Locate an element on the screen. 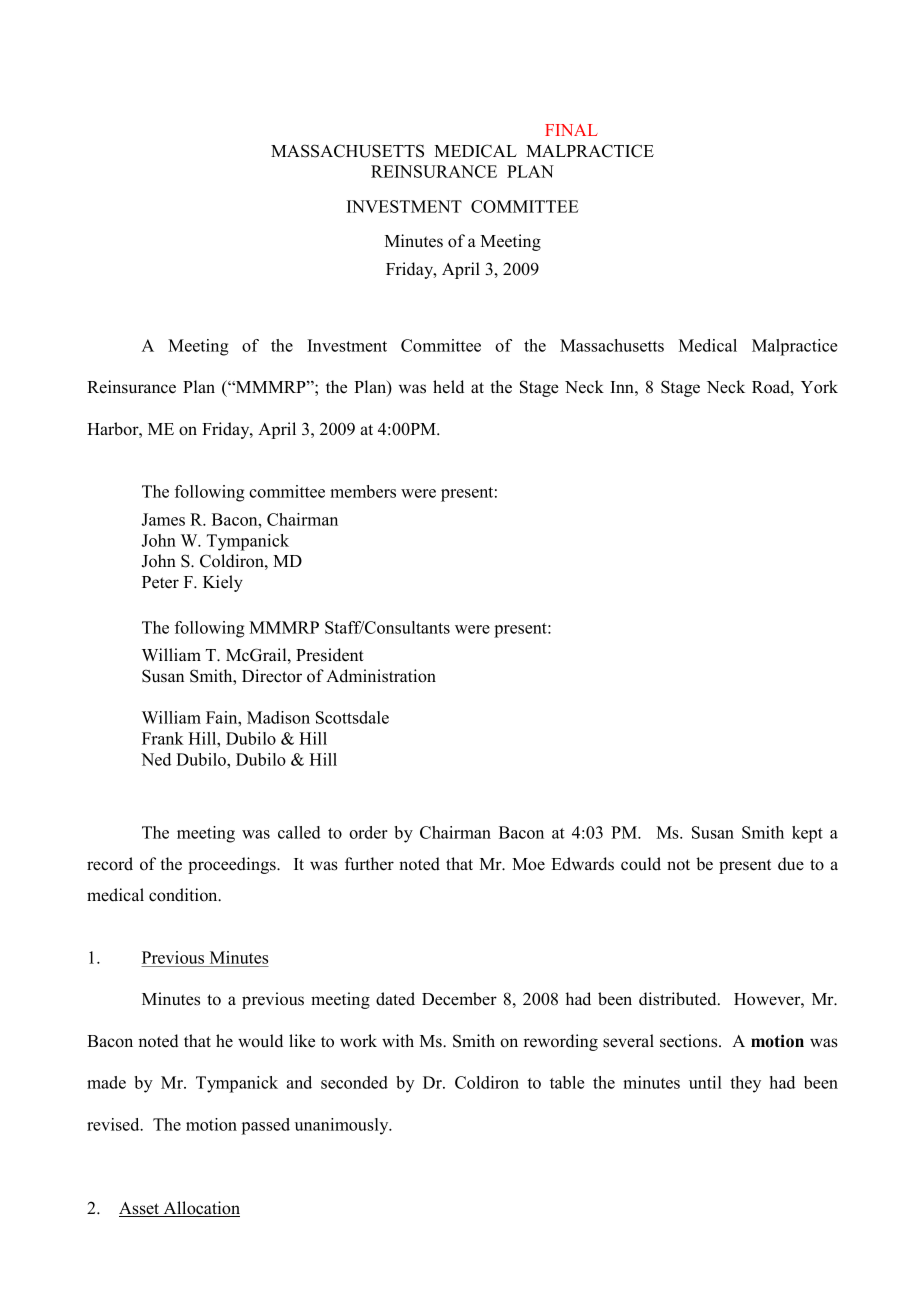  Administration is located at coordinates (381, 676).
